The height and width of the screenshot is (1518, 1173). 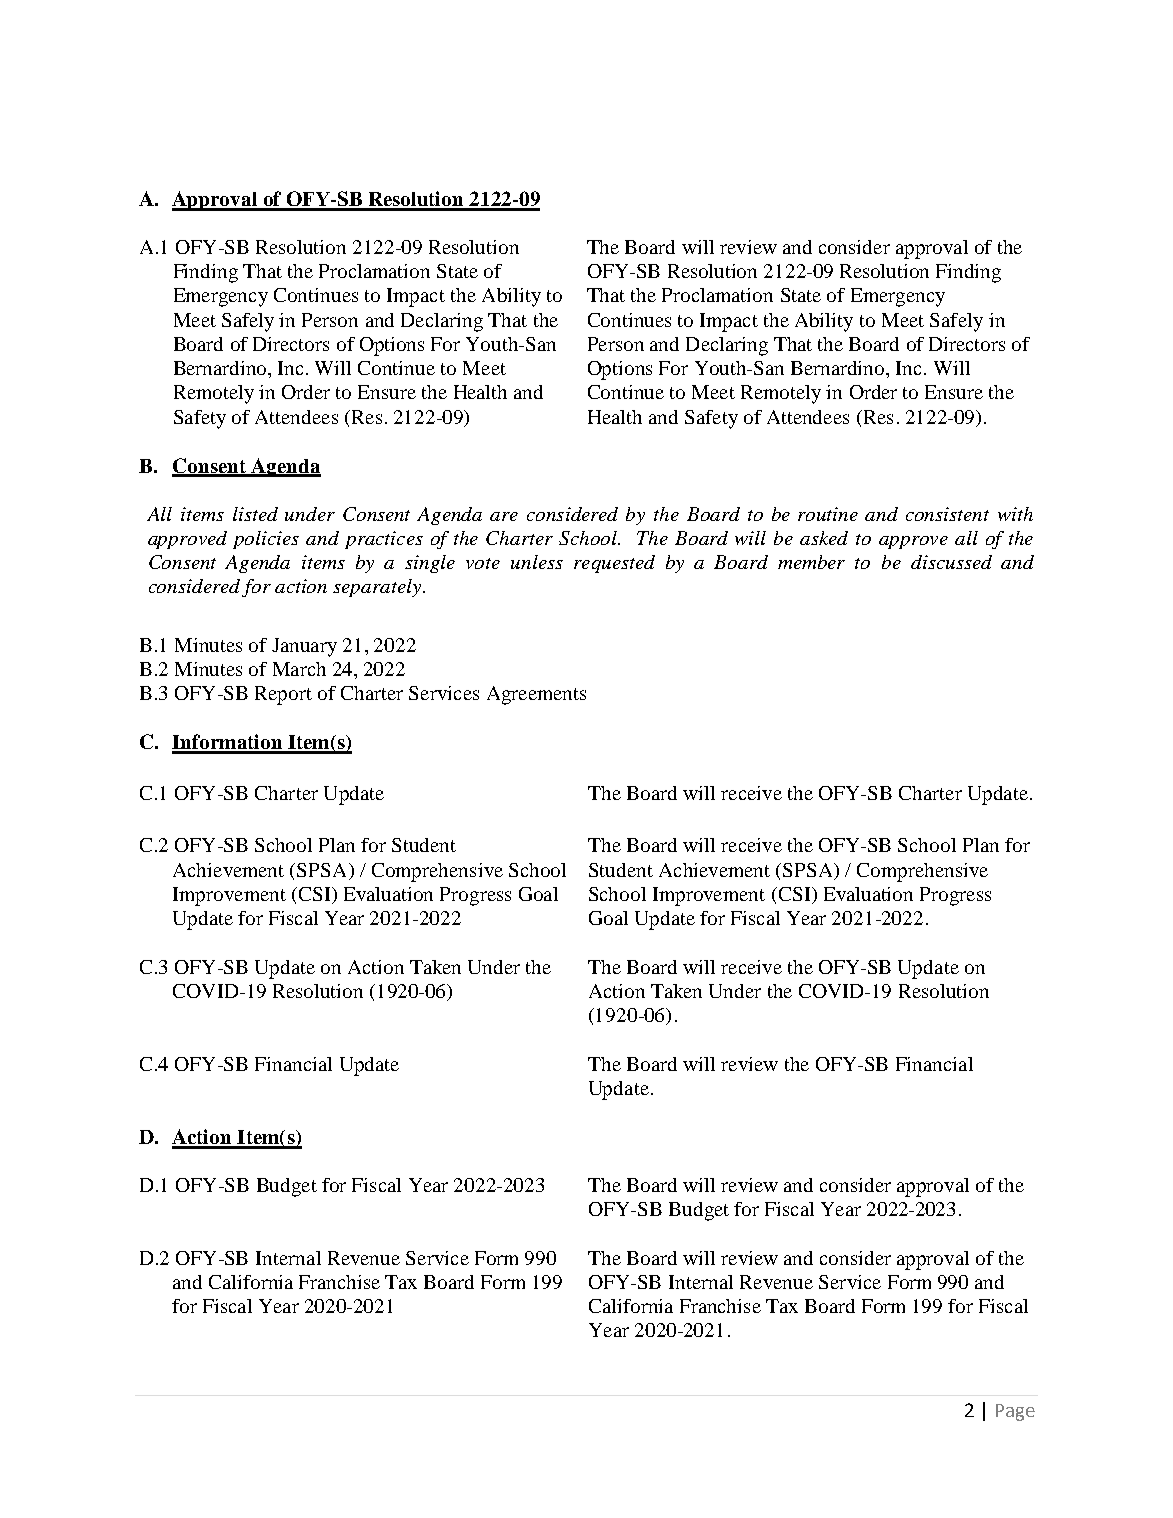 What do you see at coordinates (811, 562) in the screenshot?
I see `member` at bounding box center [811, 562].
